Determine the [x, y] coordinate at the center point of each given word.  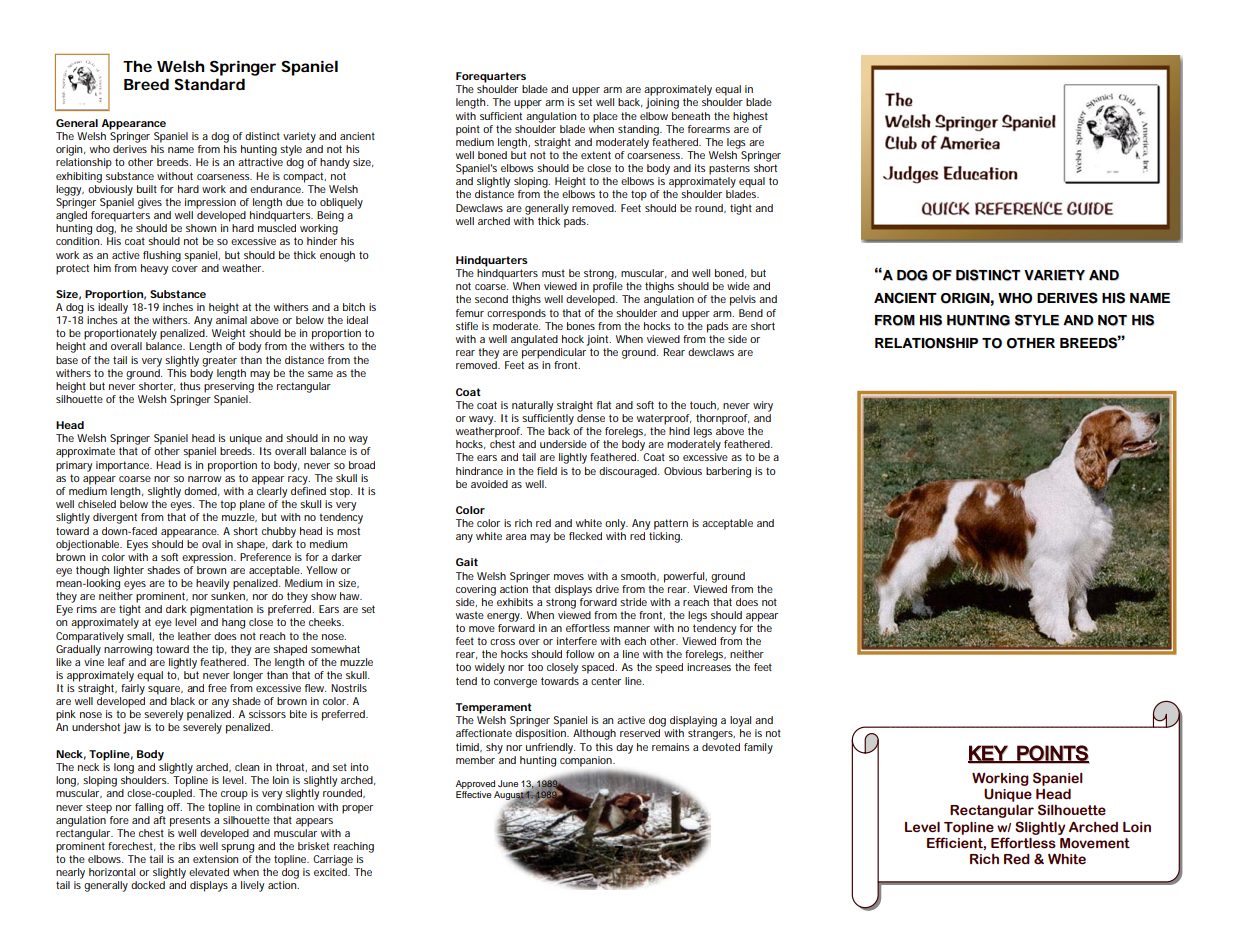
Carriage [333, 860]
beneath [691, 116]
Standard [210, 84]
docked [148, 885]
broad [362, 465]
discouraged [629, 472]
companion [587, 760]
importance [124, 466]
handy [335, 163]
